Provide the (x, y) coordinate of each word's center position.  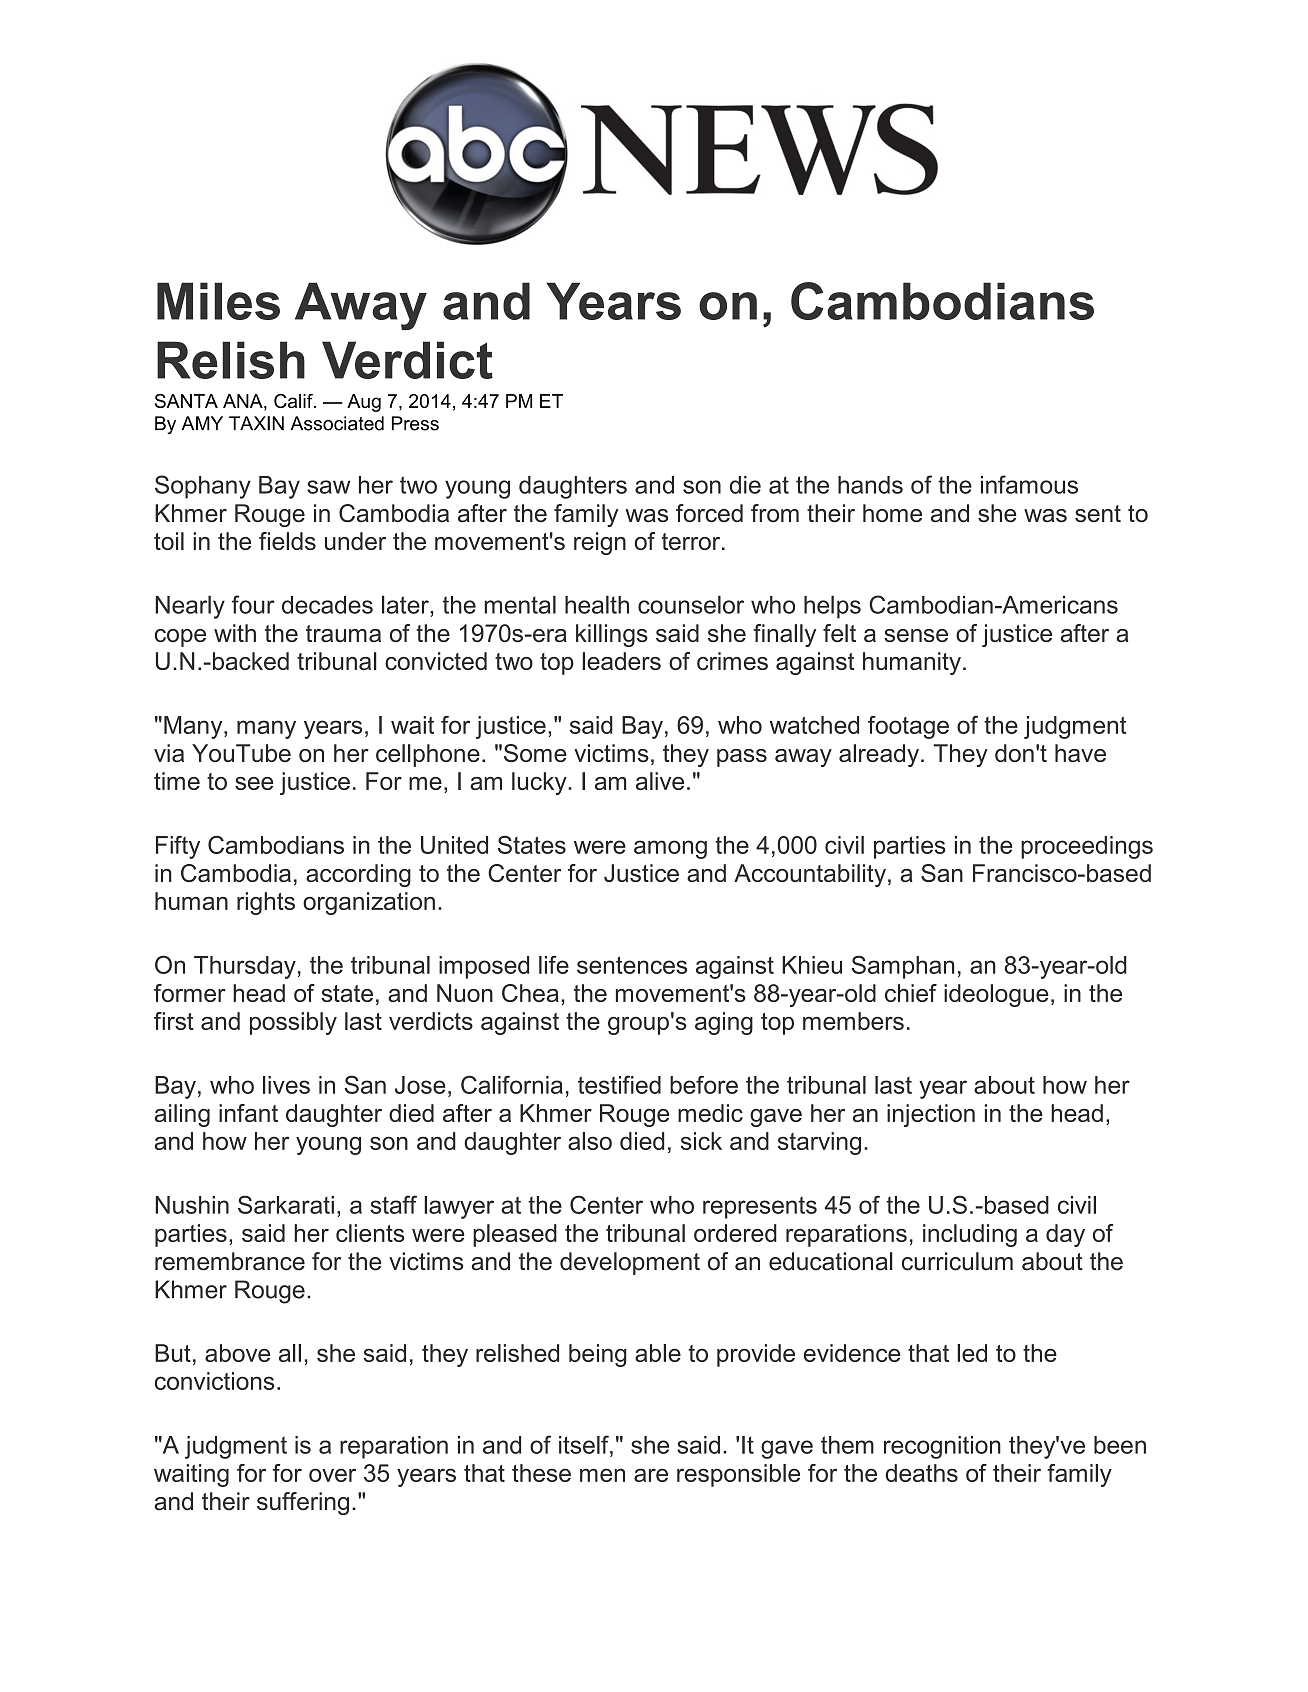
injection (931, 1115)
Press (415, 423)
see (254, 783)
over (332, 1475)
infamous (1029, 484)
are (651, 1475)
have (1080, 753)
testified (619, 1084)
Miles (218, 301)
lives (286, 1085)
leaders (621, 661)
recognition (942, 1447)
